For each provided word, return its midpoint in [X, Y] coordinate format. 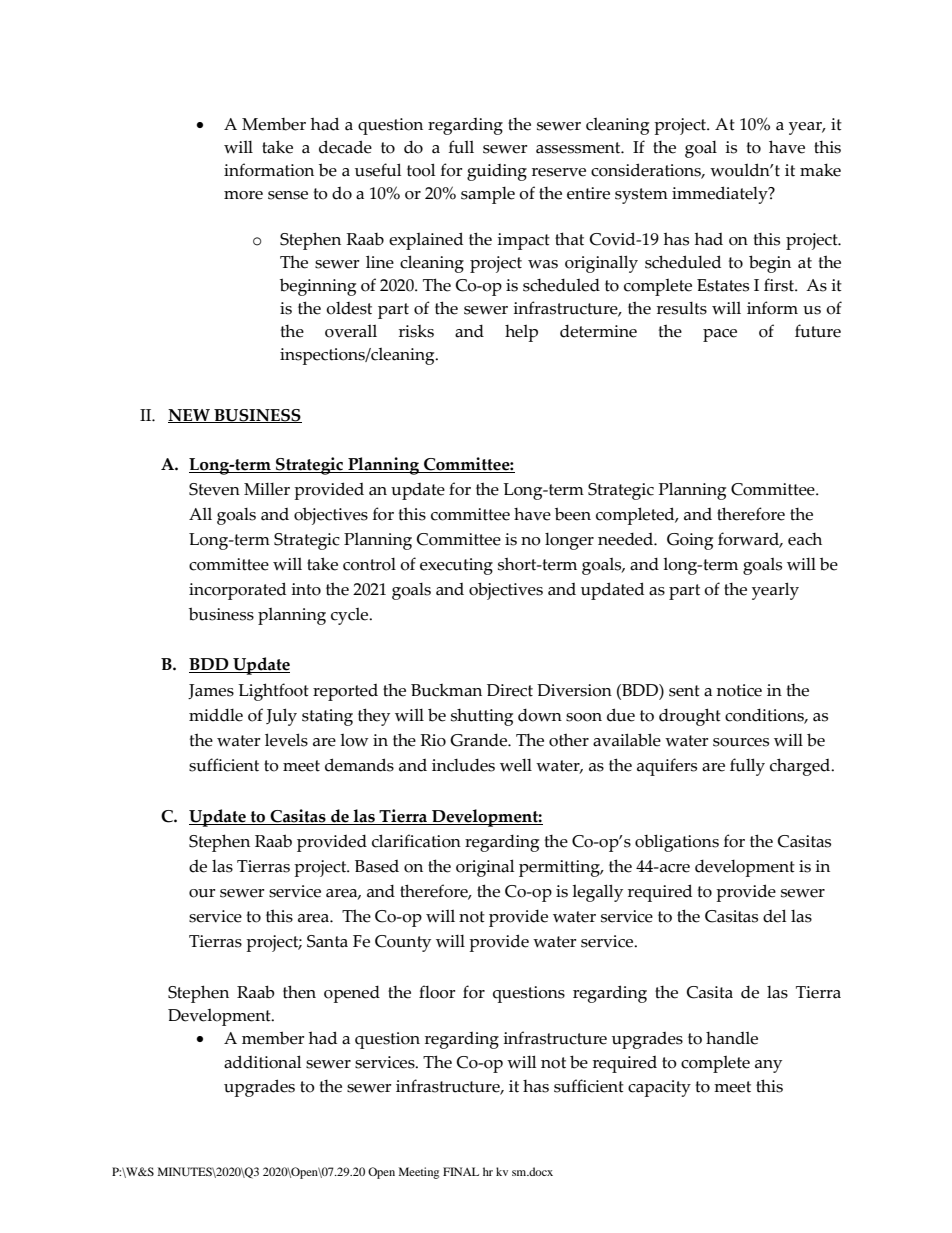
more [243, 195]
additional [262, 1062]
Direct [510, 690]
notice [739, 690]
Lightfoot [273, 692]
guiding [497, 172]
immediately [721, 195]
